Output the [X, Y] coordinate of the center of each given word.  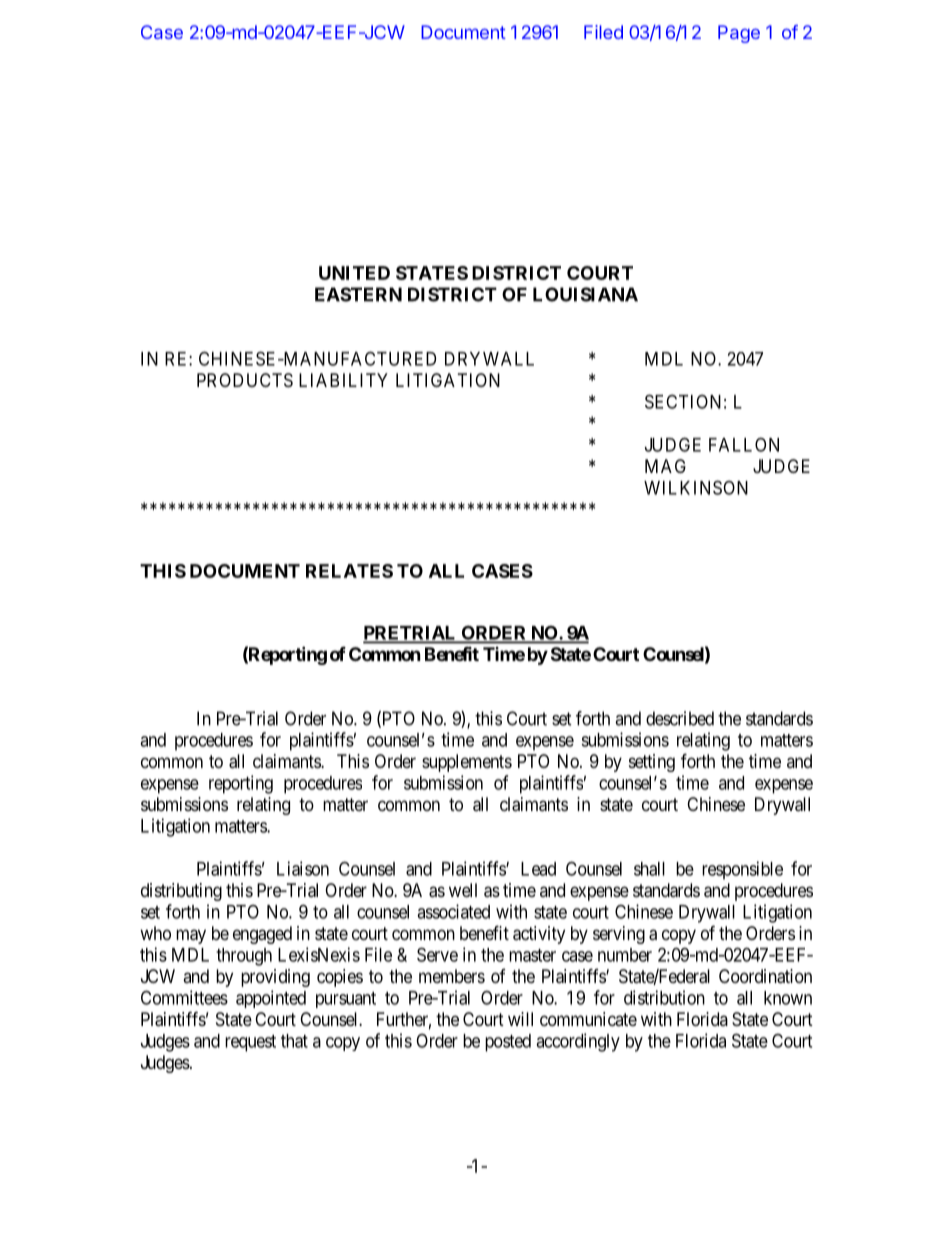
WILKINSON [696, 487]
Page [739, 34]
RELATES [349, 571]
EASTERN [358, 294]
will [520, 1019]
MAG [665, 466]
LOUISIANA [585, 294]
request [250, 1043]
